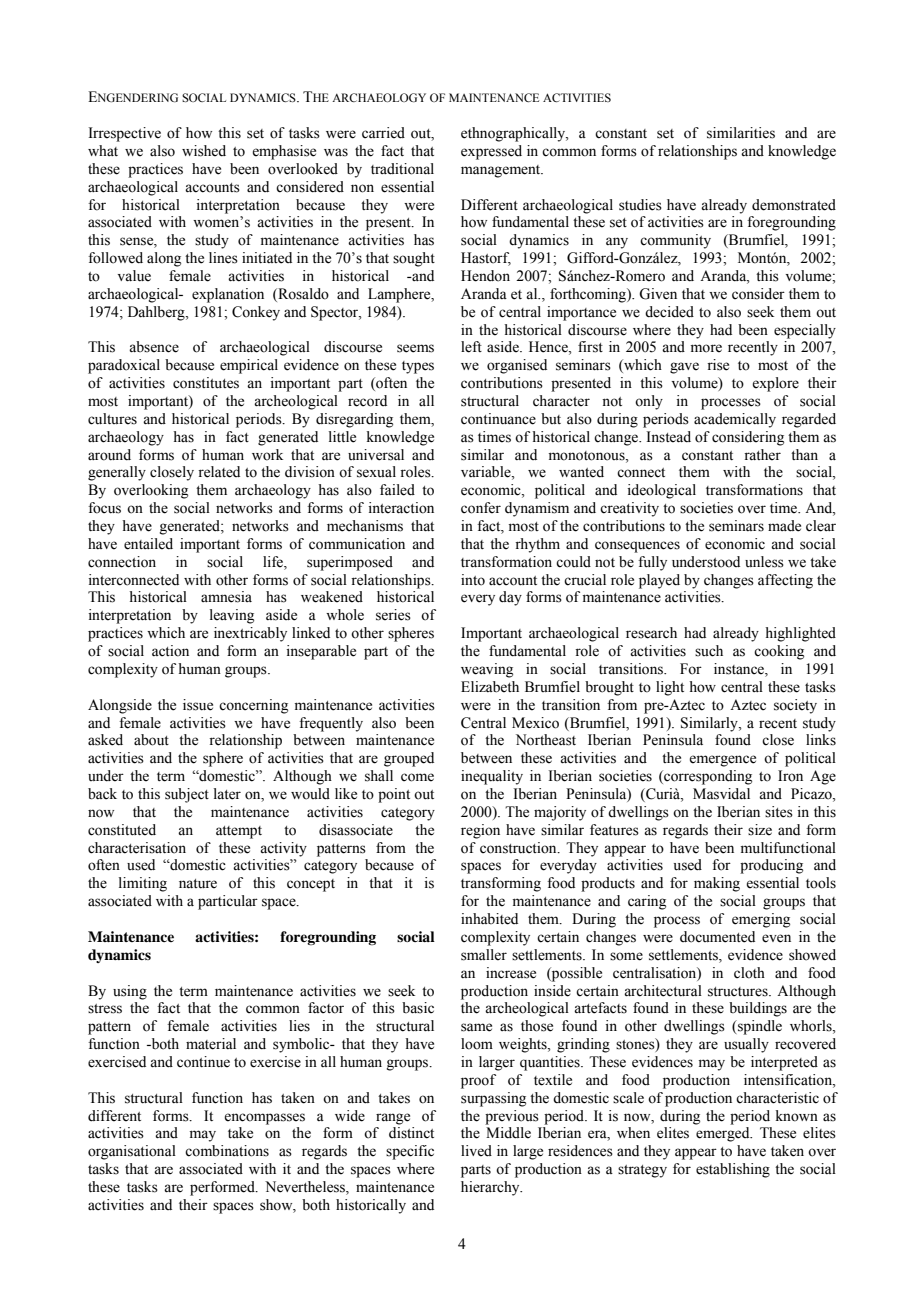  I want to click on academically, so click(735, 420).
